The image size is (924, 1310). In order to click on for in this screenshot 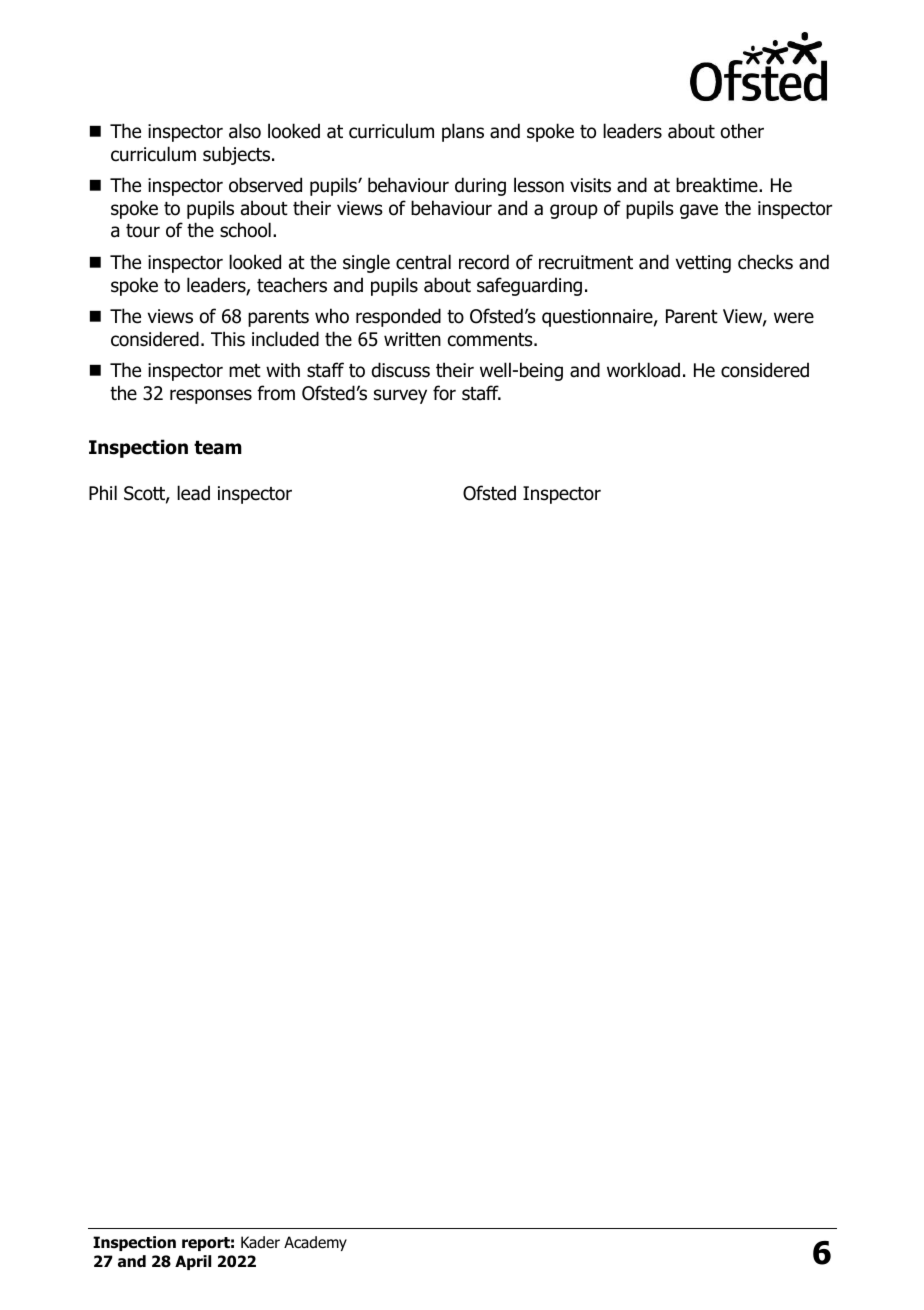, I will do `click(444, 393)`.
